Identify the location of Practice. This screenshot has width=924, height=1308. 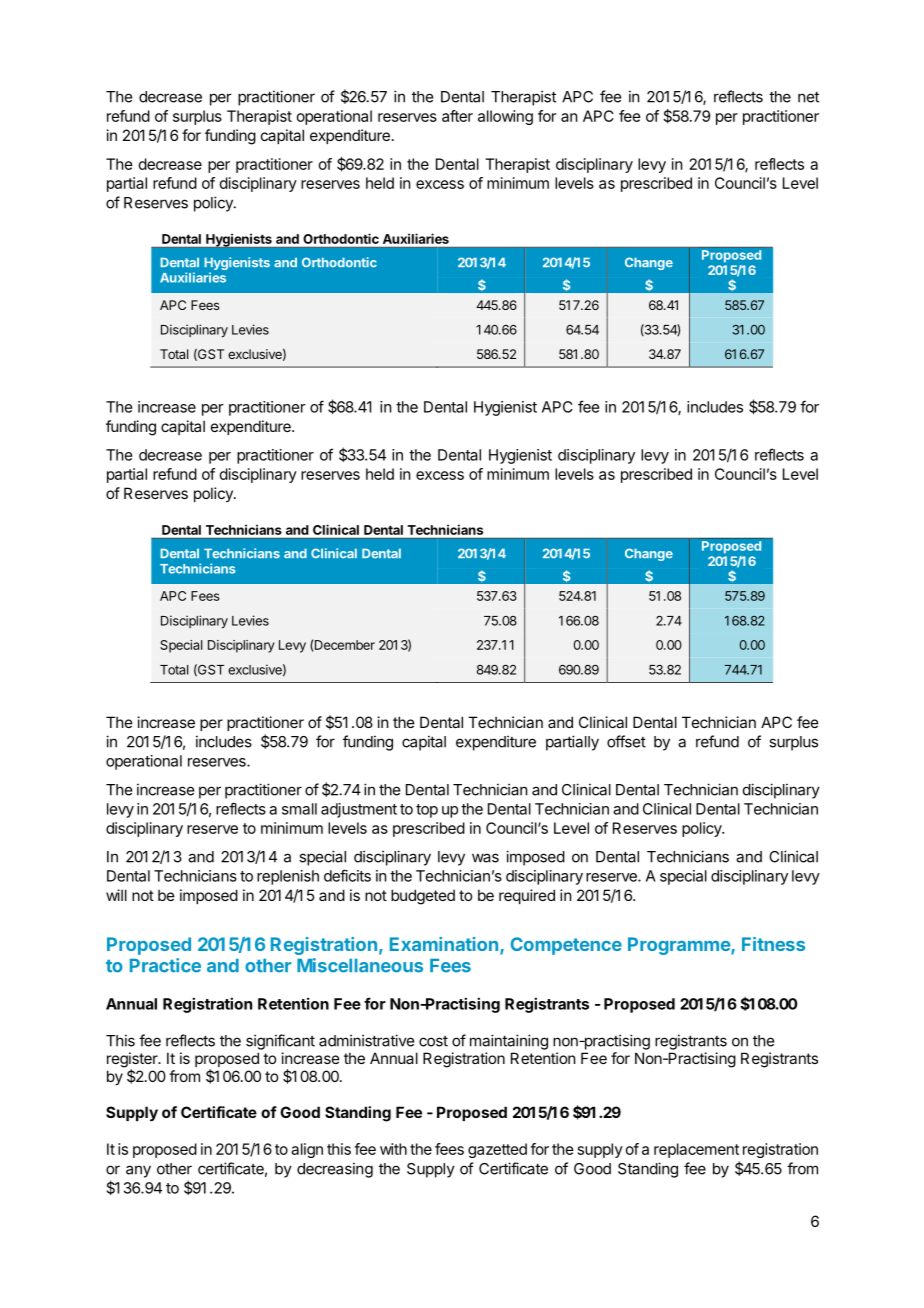
(165, 965).
